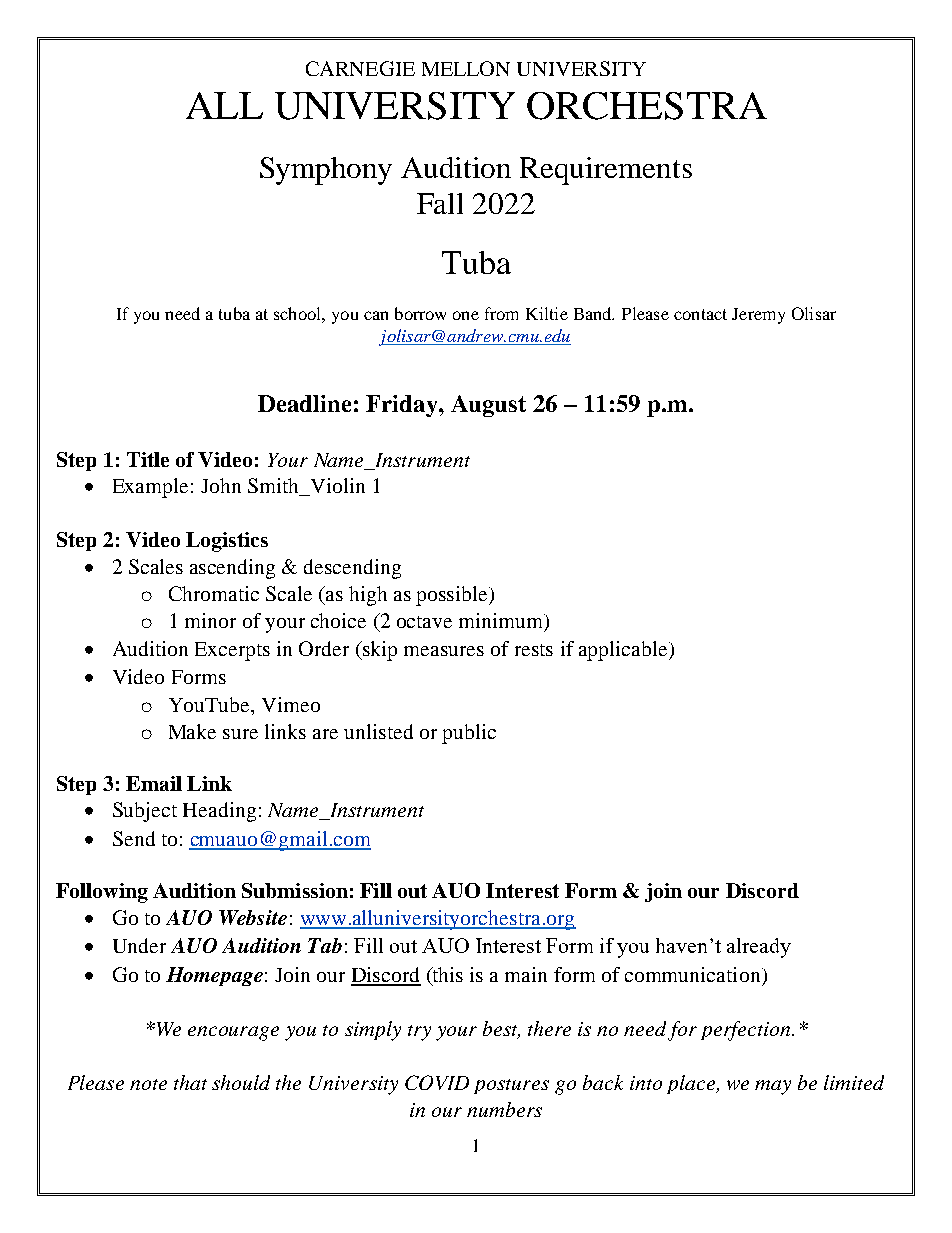 The height and width of the screenshot is (1233, 952). I want to click on postures, so click(511, 1086).
